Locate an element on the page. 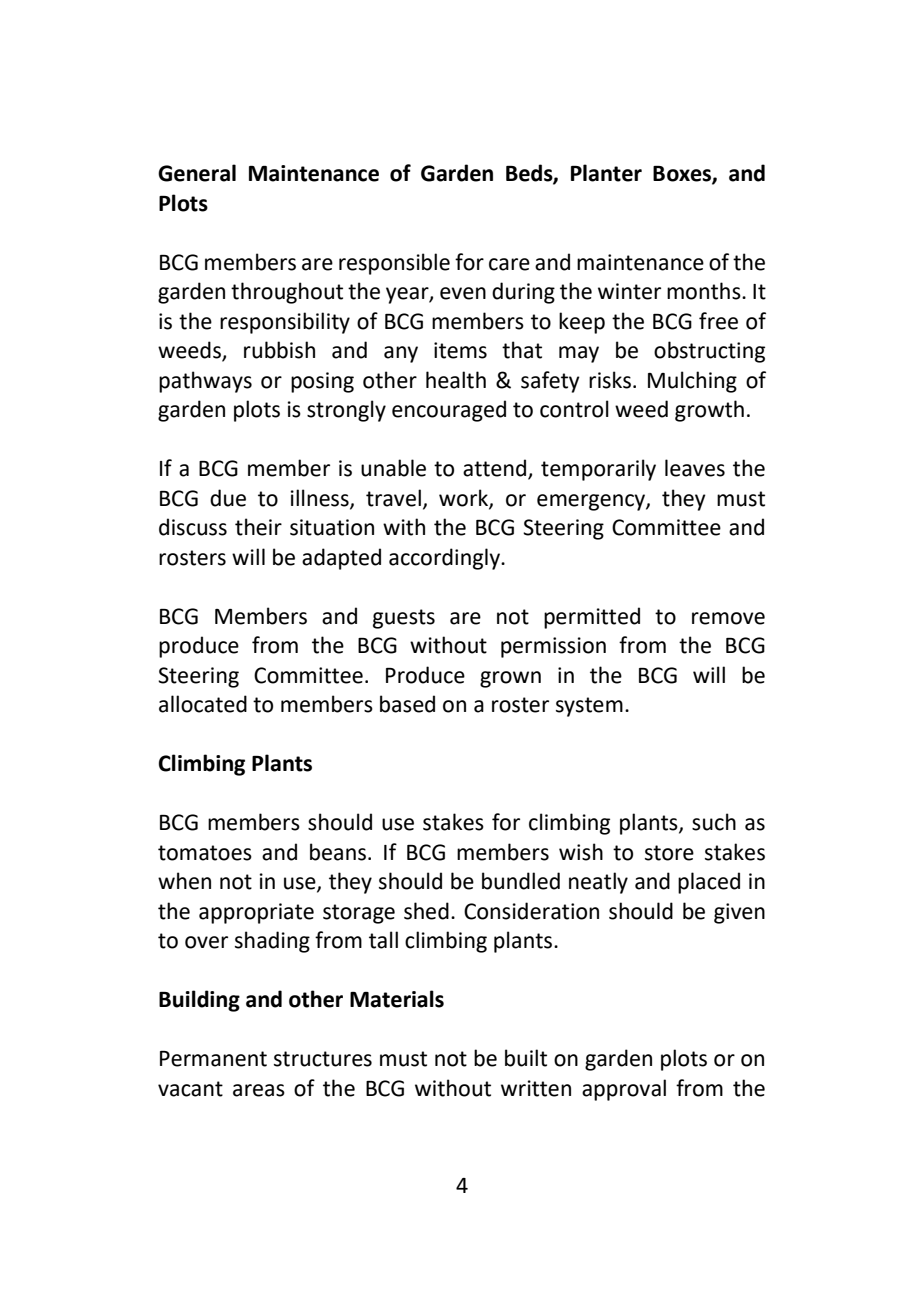  Planter is located at coordinates (606, 173).
